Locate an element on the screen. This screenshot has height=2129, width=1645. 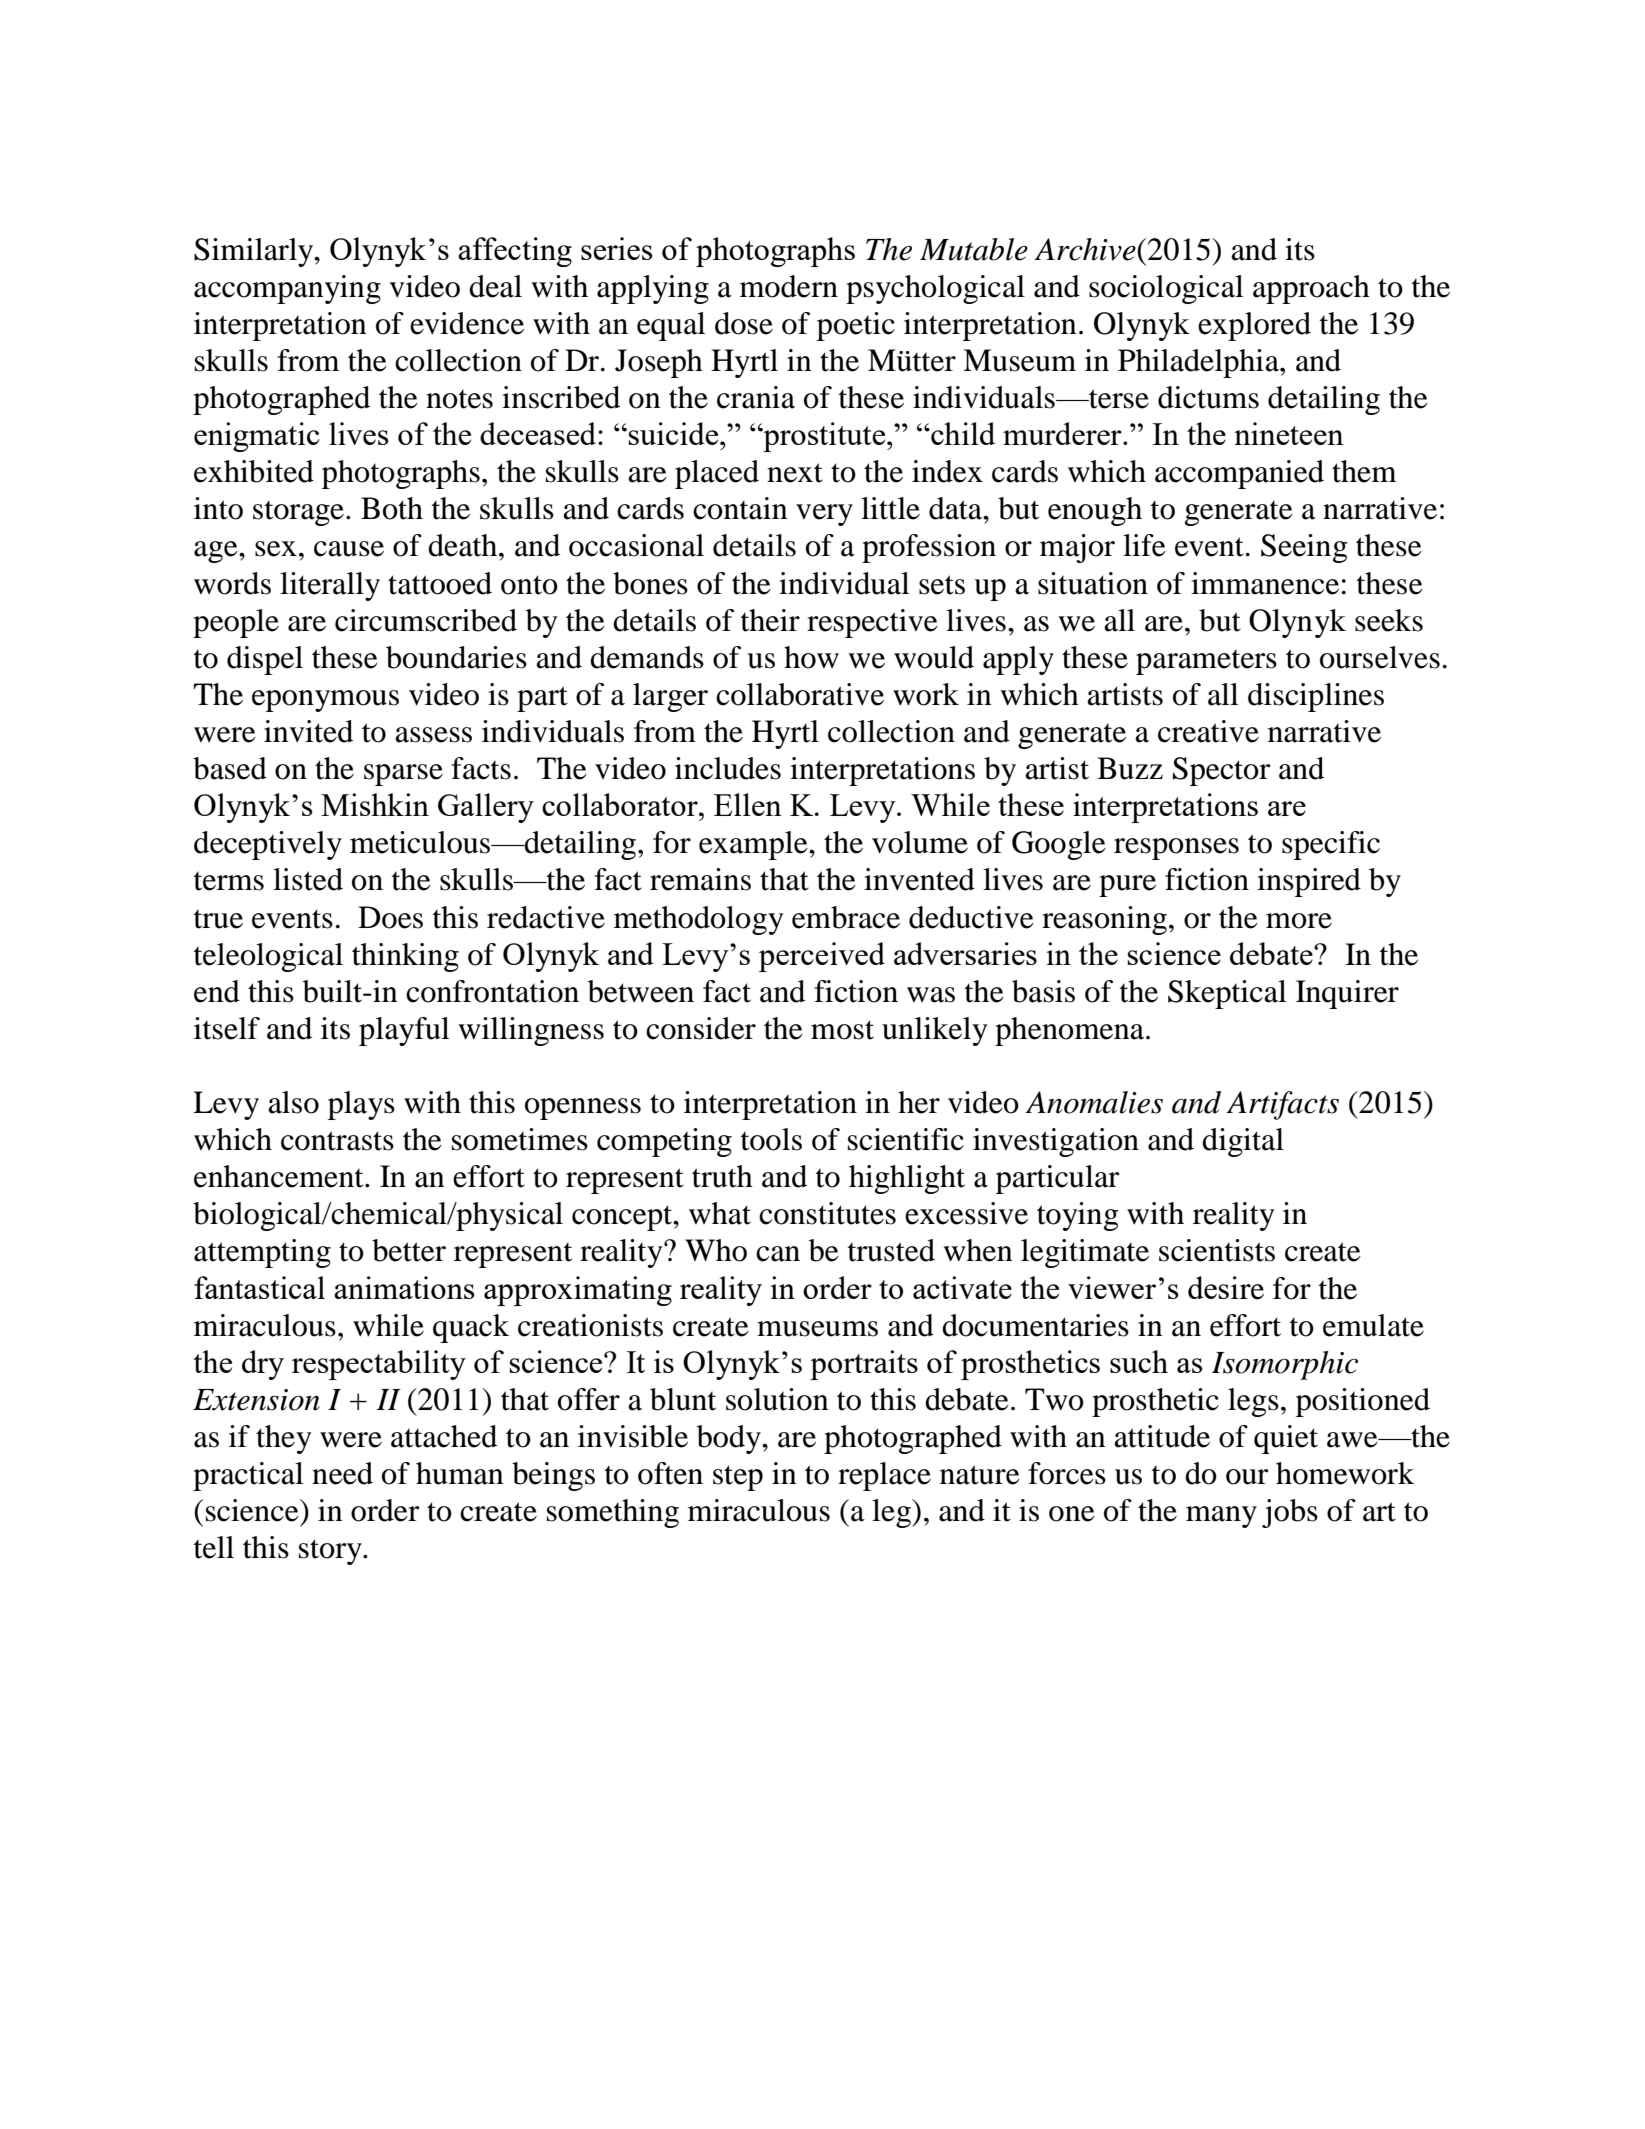
embrace is located at coordinates (846, 917).
